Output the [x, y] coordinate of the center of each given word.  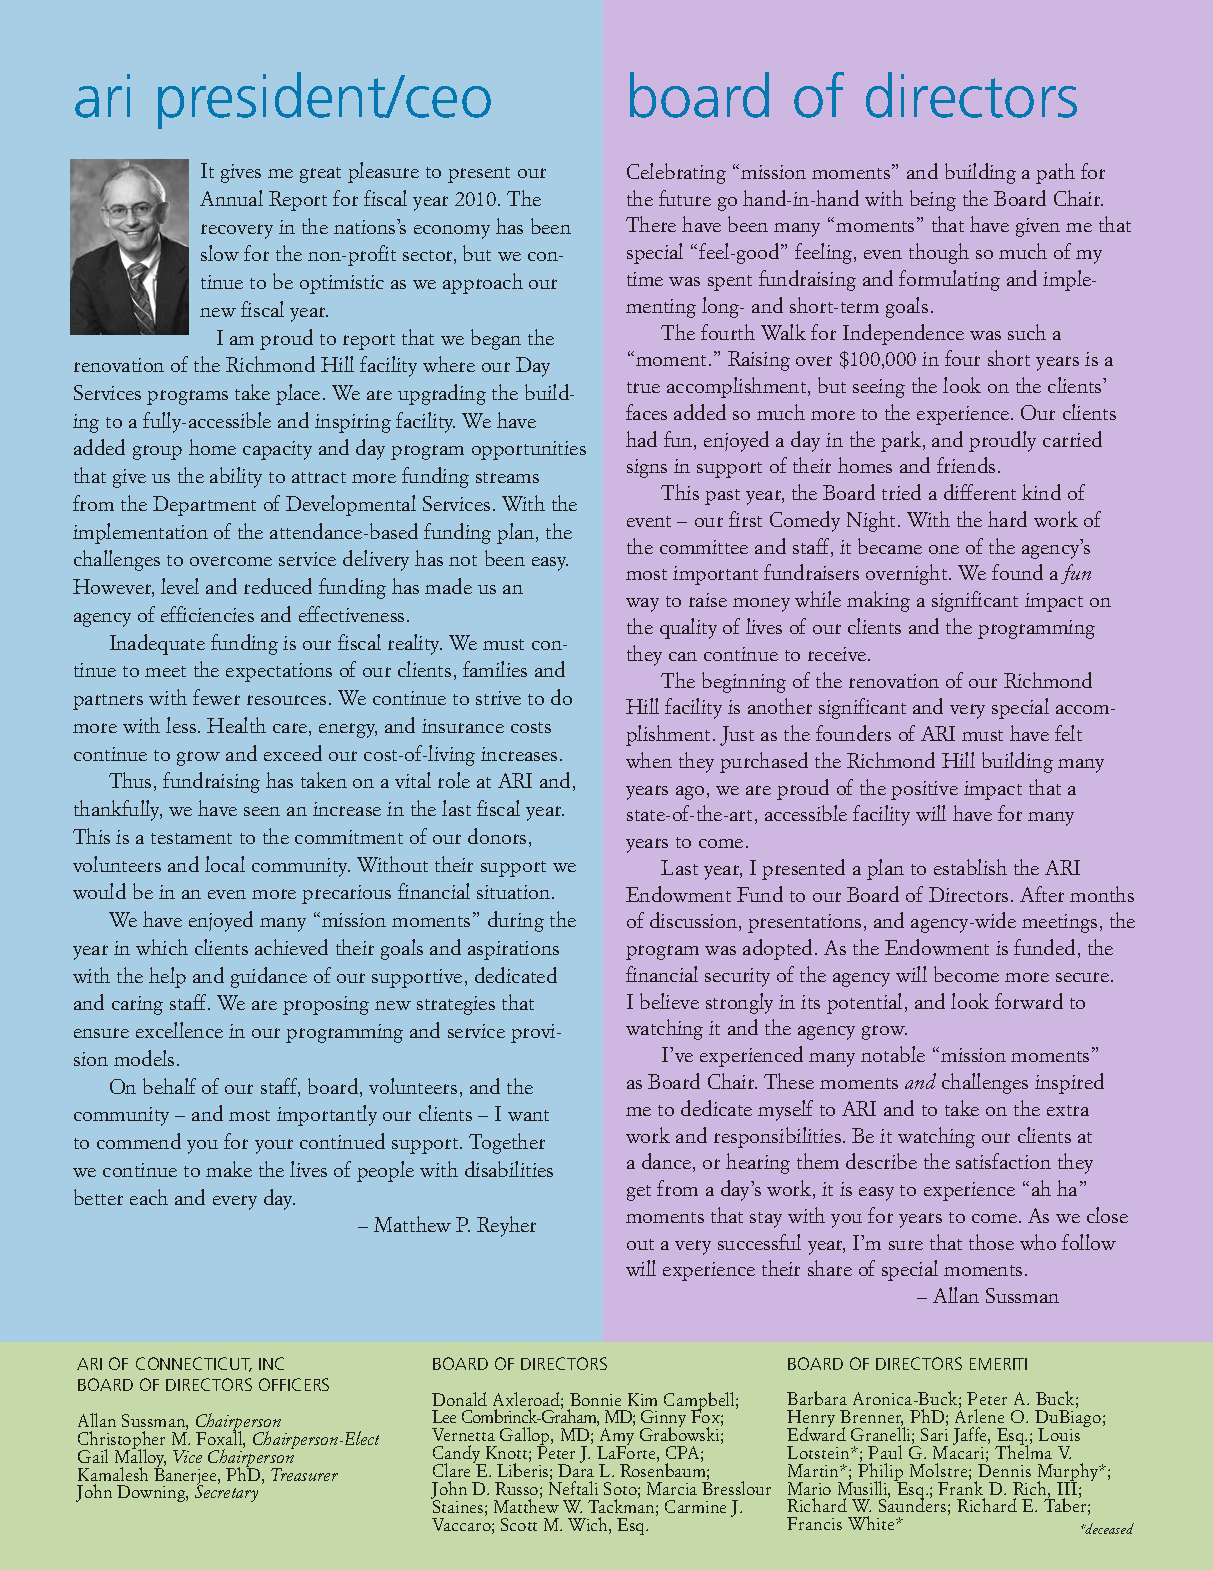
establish [970, 867]
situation [515, 892]
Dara [576, 1469]
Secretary [226, 1493]
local [225, 864]
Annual [231, 198]
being [933, 200]
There [651, 224]
